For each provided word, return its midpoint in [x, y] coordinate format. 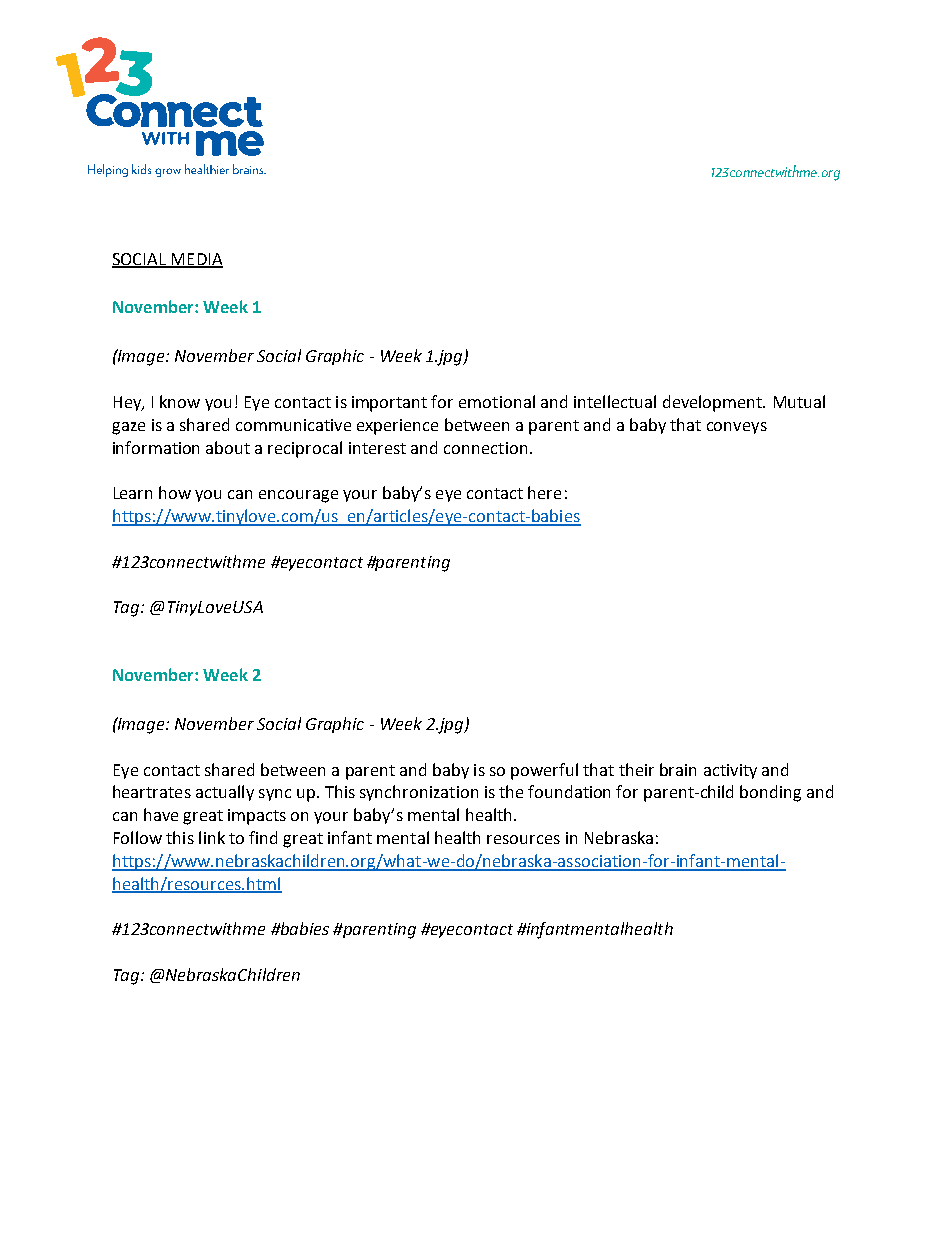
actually [225, 793]
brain [678, 769]
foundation [569, 791]
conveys [737, 428]
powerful [544, 771]
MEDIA [196, 260]
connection [485, 448]
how [175, 492]
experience [397, 427]
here [544, 492]
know [180, 401]
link [212, 837]
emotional [497, 401]
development [714, 403]
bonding [770, 793]
